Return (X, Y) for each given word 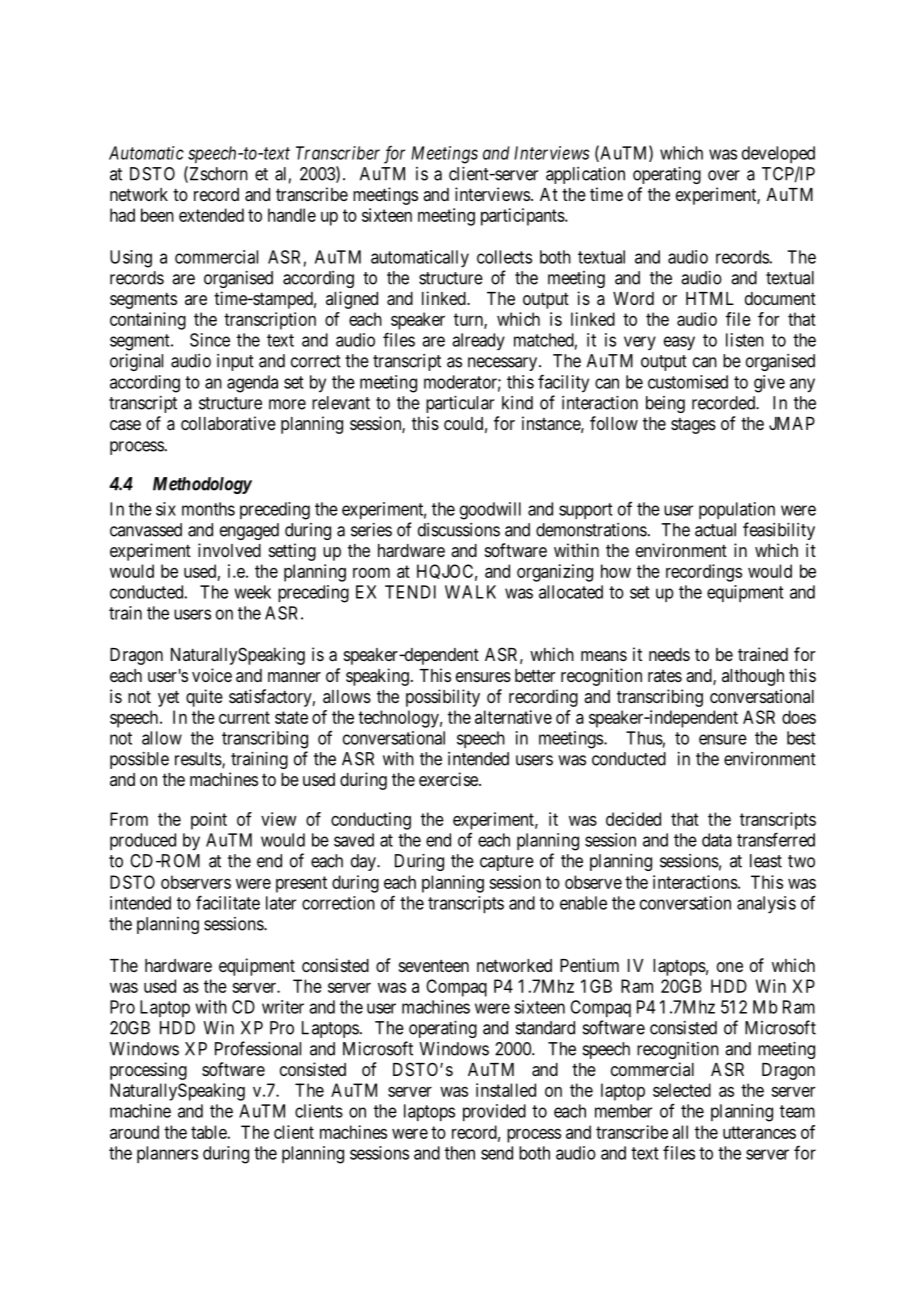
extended (211, 215)
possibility (443, 698)
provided (494, 1112)
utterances (759, 1132)
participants (523, 217)
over (724, 175)
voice (212, 675)
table (209, 1132)
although (753, 677)
